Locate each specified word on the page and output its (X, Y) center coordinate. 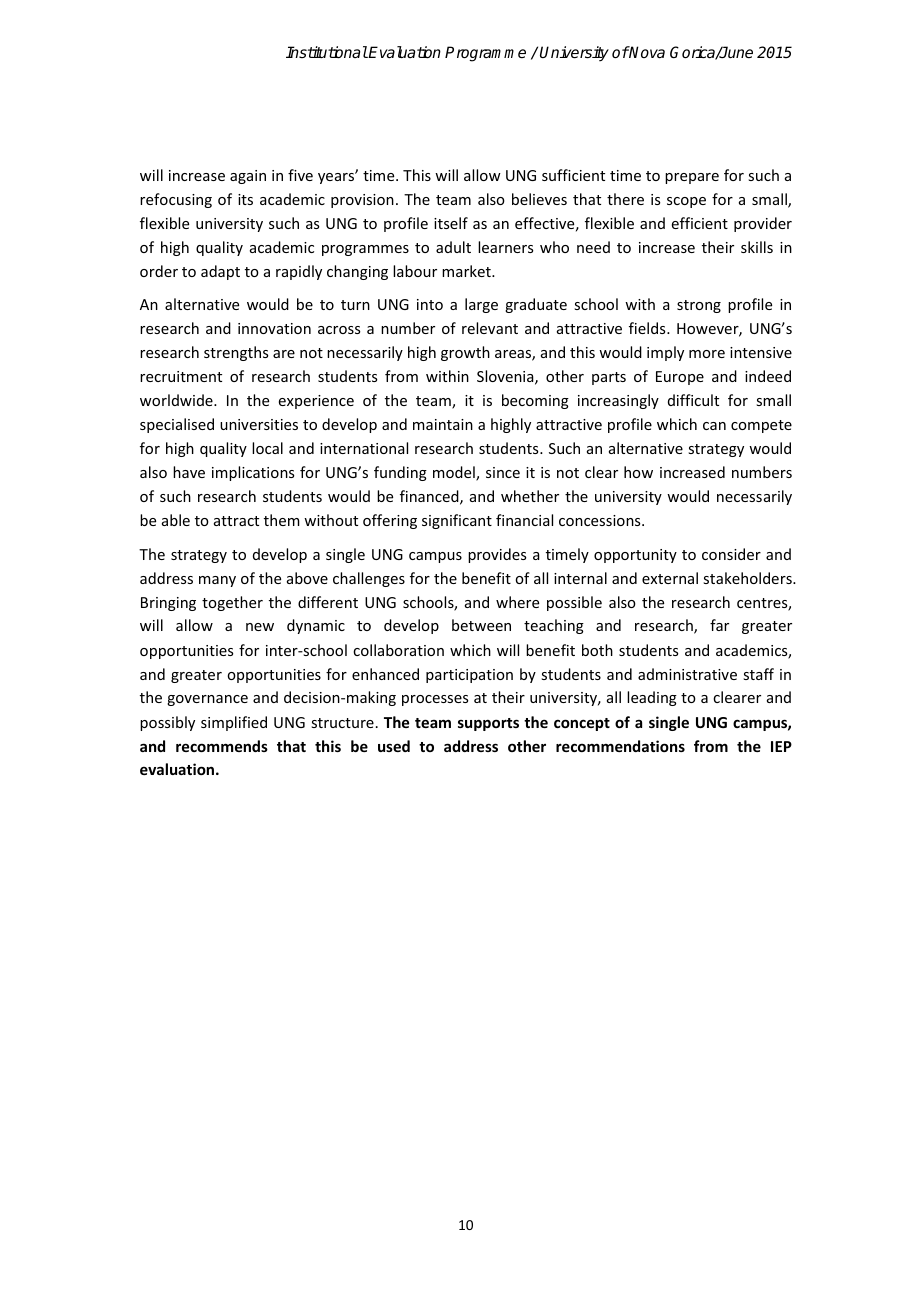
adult (453, 247)
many (217, 581)
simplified (234, 723)
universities (259, 424)
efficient (700, 223)
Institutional (327, 52)
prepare (692, 178)
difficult (693, 400)
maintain (443, 424)
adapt (220, 272)
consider (731, 554)
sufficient (573, 175)
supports (488, 724)
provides (497, 555)
